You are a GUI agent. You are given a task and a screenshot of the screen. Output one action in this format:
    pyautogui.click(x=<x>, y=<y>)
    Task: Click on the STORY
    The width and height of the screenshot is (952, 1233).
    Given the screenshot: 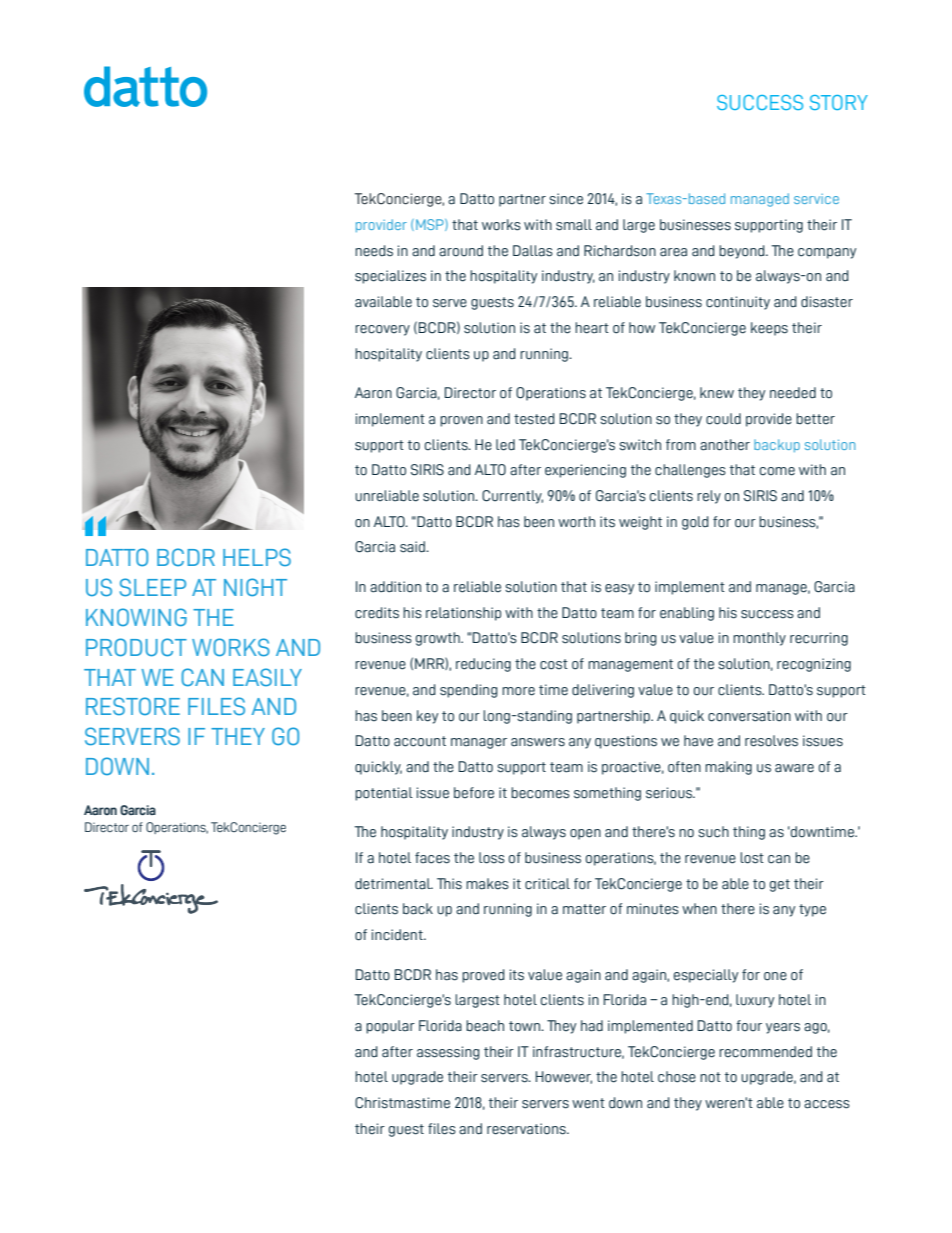 What is the action you would take?
    pyautogui.click(x=839, y=102)
